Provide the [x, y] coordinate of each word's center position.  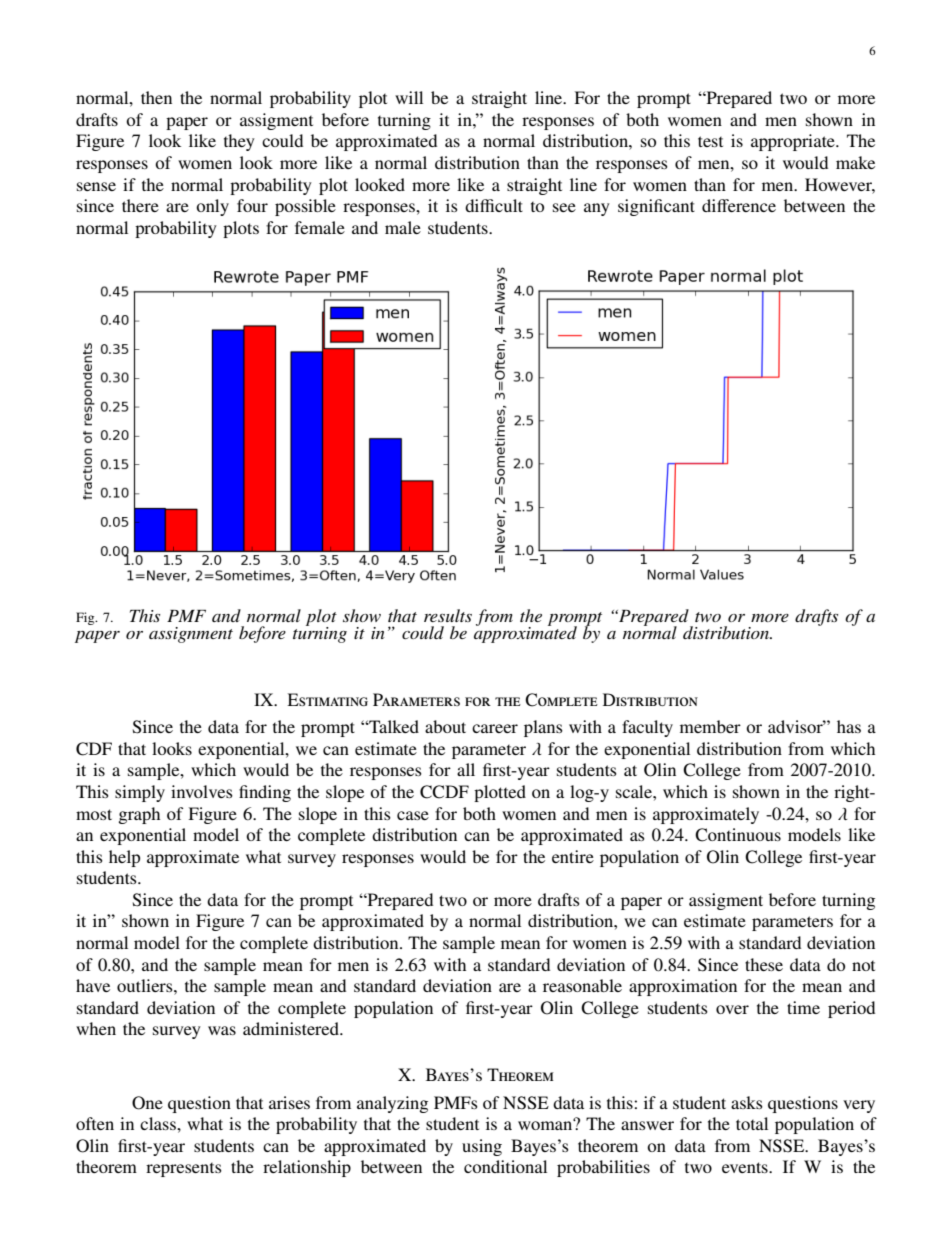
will [409, 97]
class [159, 1123]
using [482, 1147]
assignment [191, 635]
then [156, 97]
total [752, 1123]
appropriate [794, 142]
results [448, 615]
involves [202, 791]
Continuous [738, 835]
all [466, 769]
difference [739, 205]
